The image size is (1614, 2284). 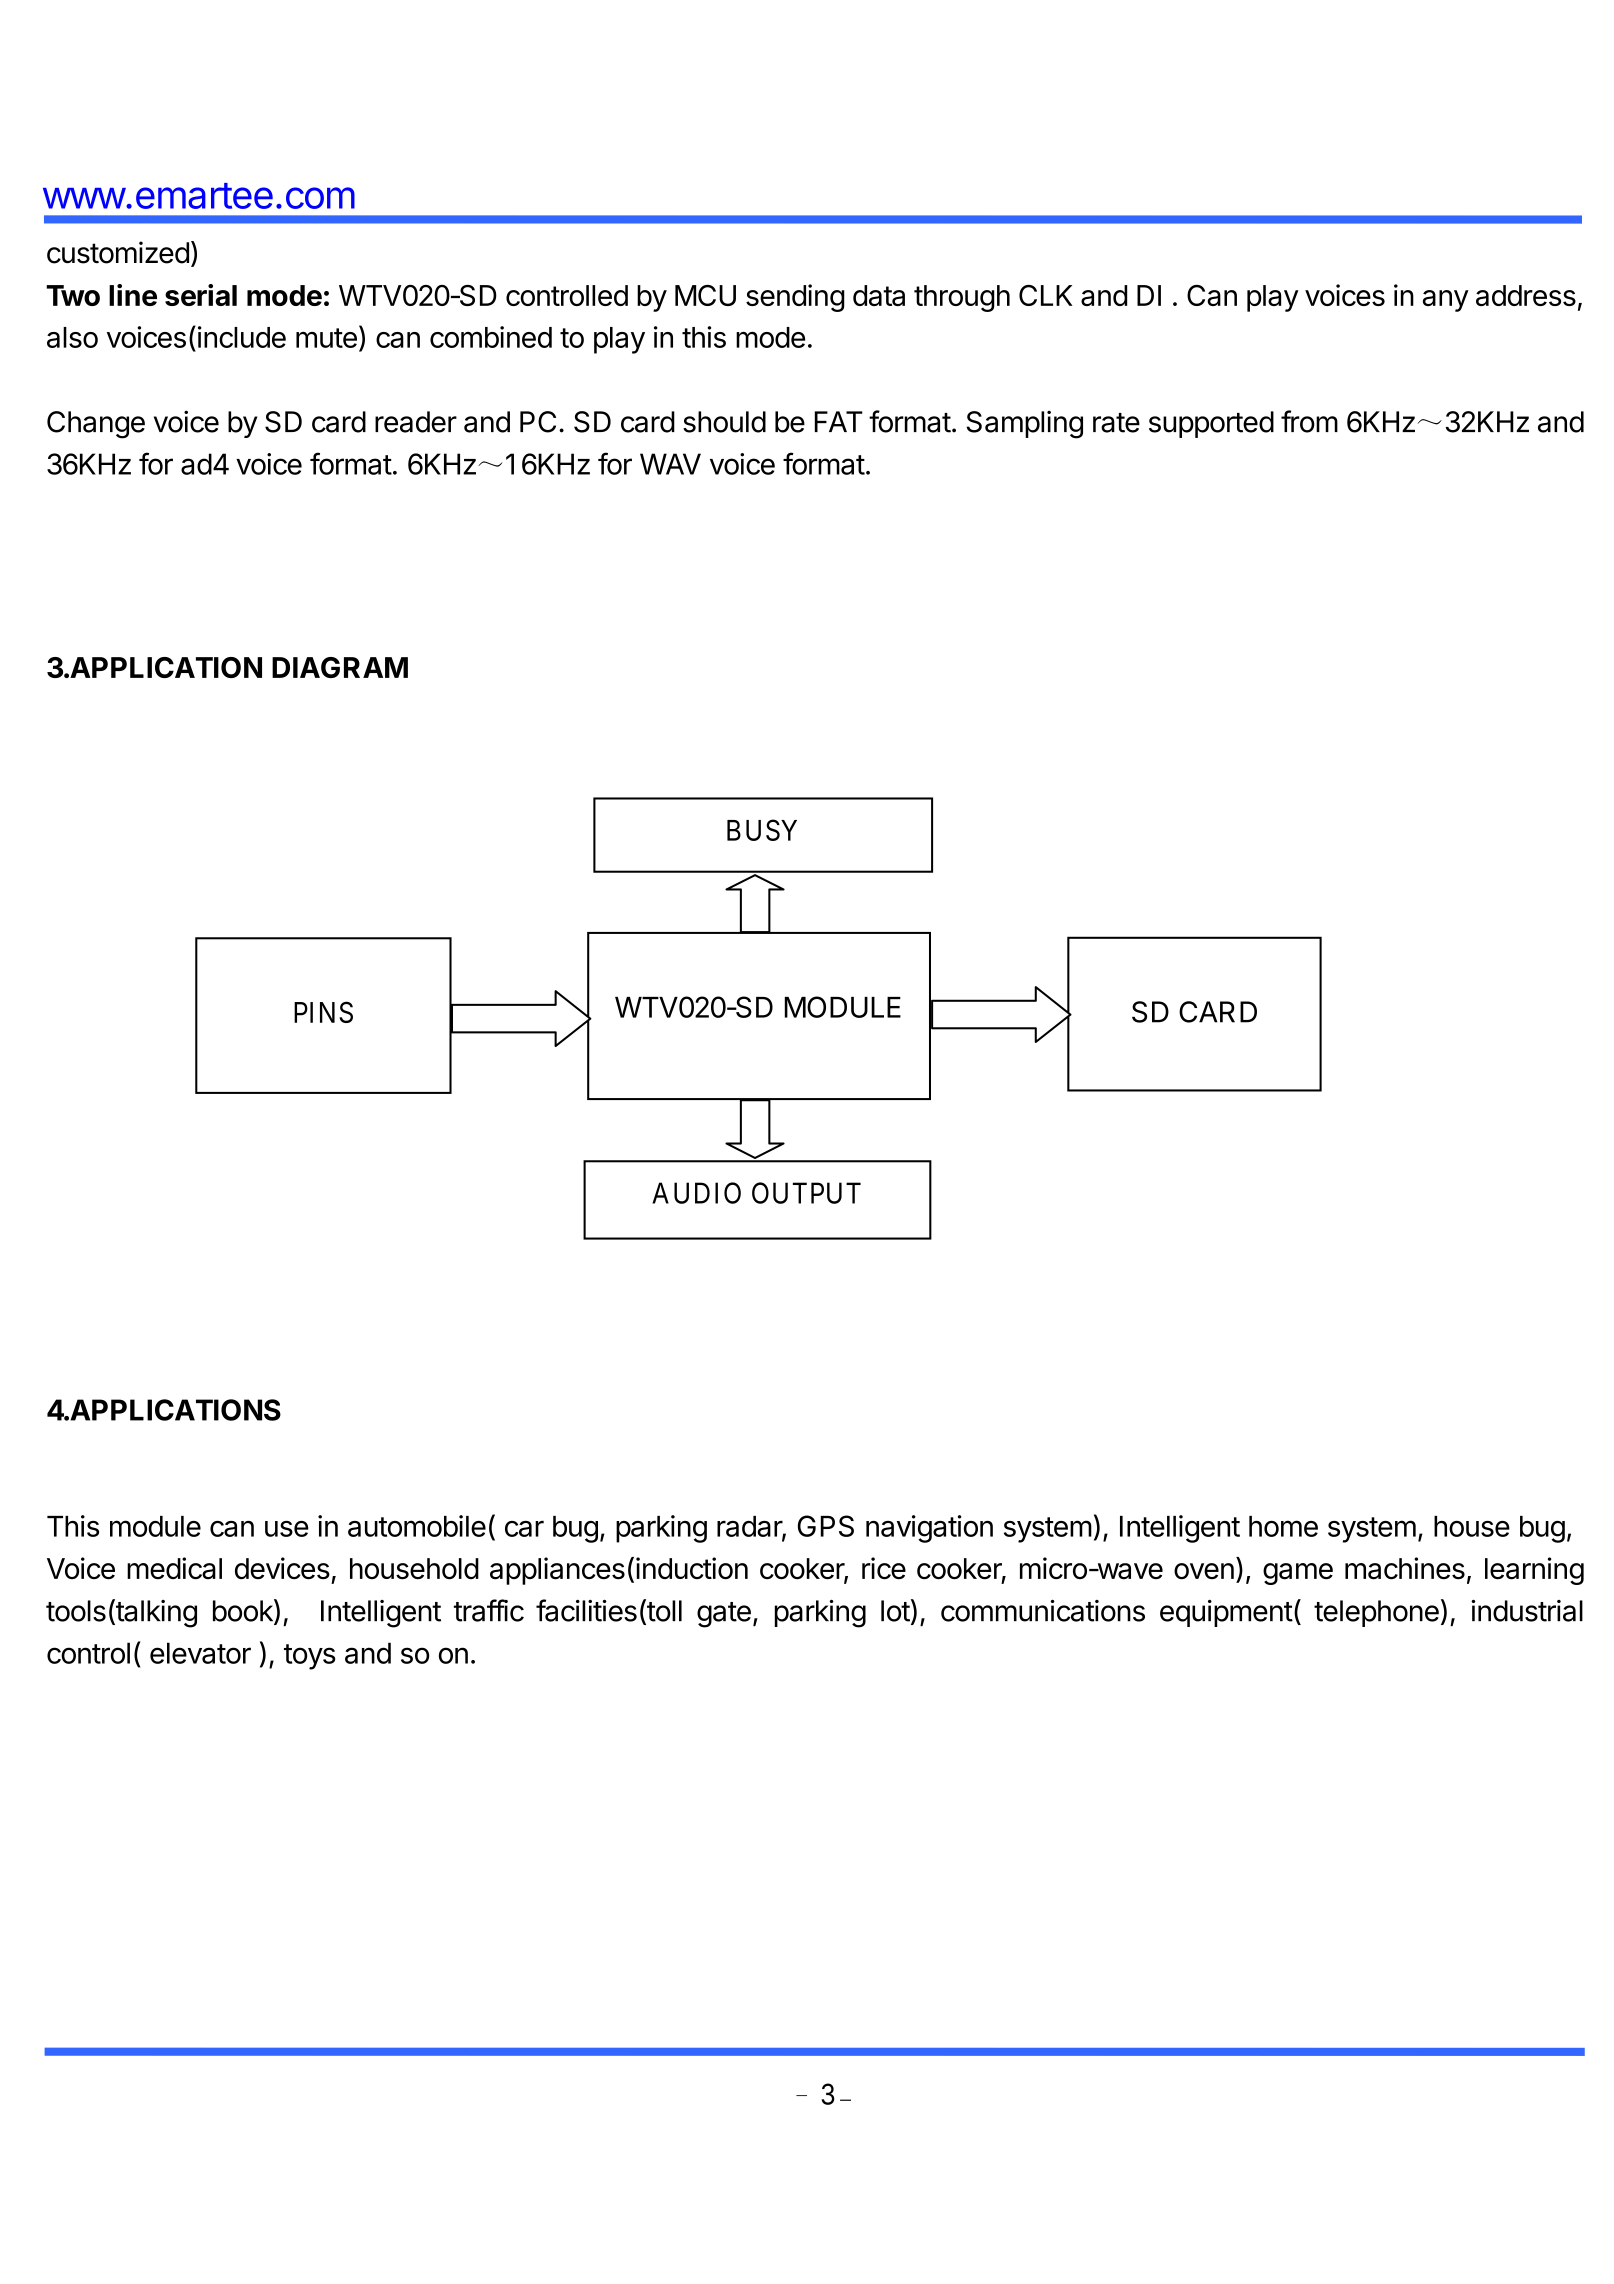 I want to click on OUTPUT, so click(x=806, y=1193).
